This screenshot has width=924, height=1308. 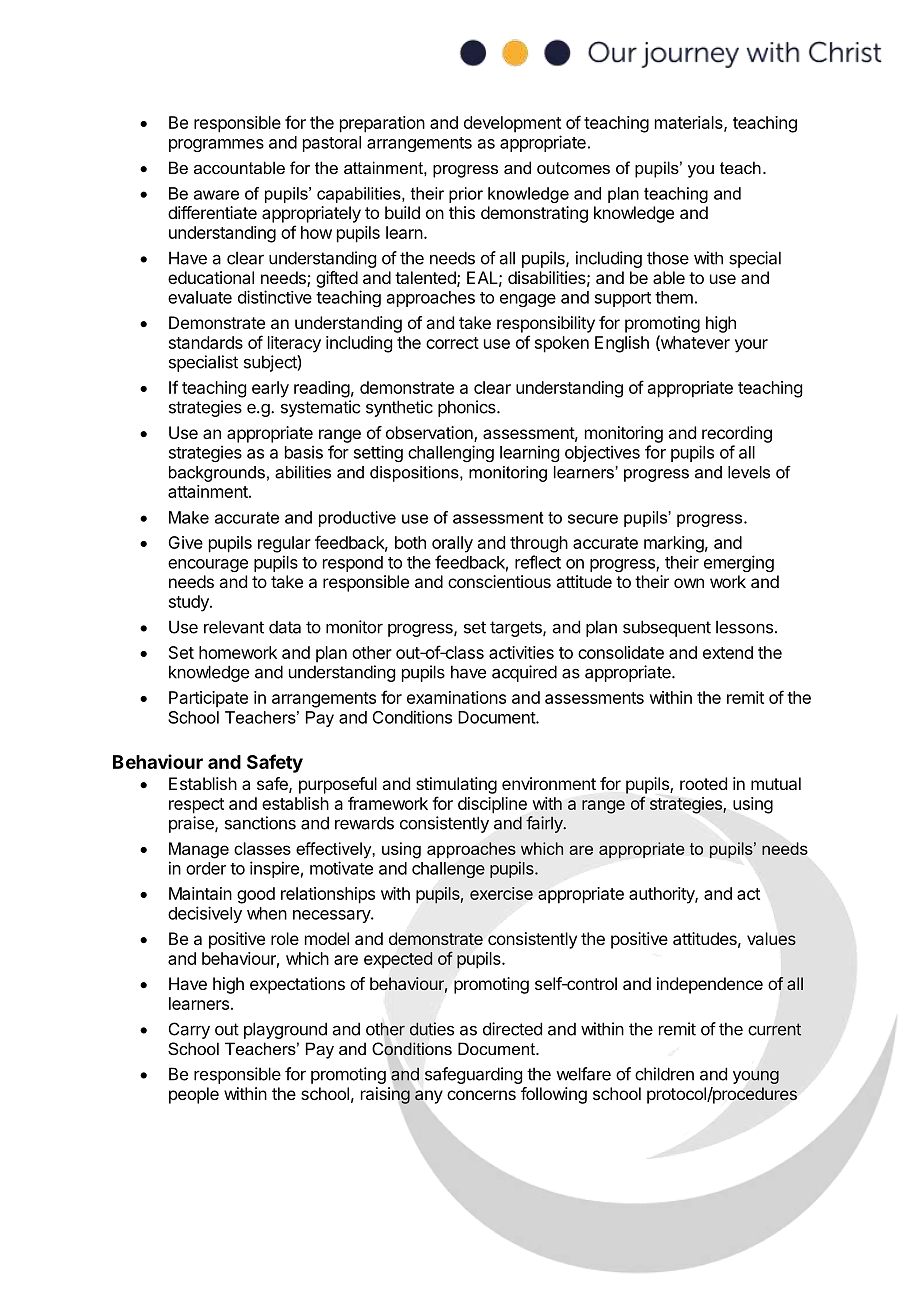 What do you see at coordinates (234, 627) in the screenshot?
I see `relevant` at bounding box center [234, 627].
